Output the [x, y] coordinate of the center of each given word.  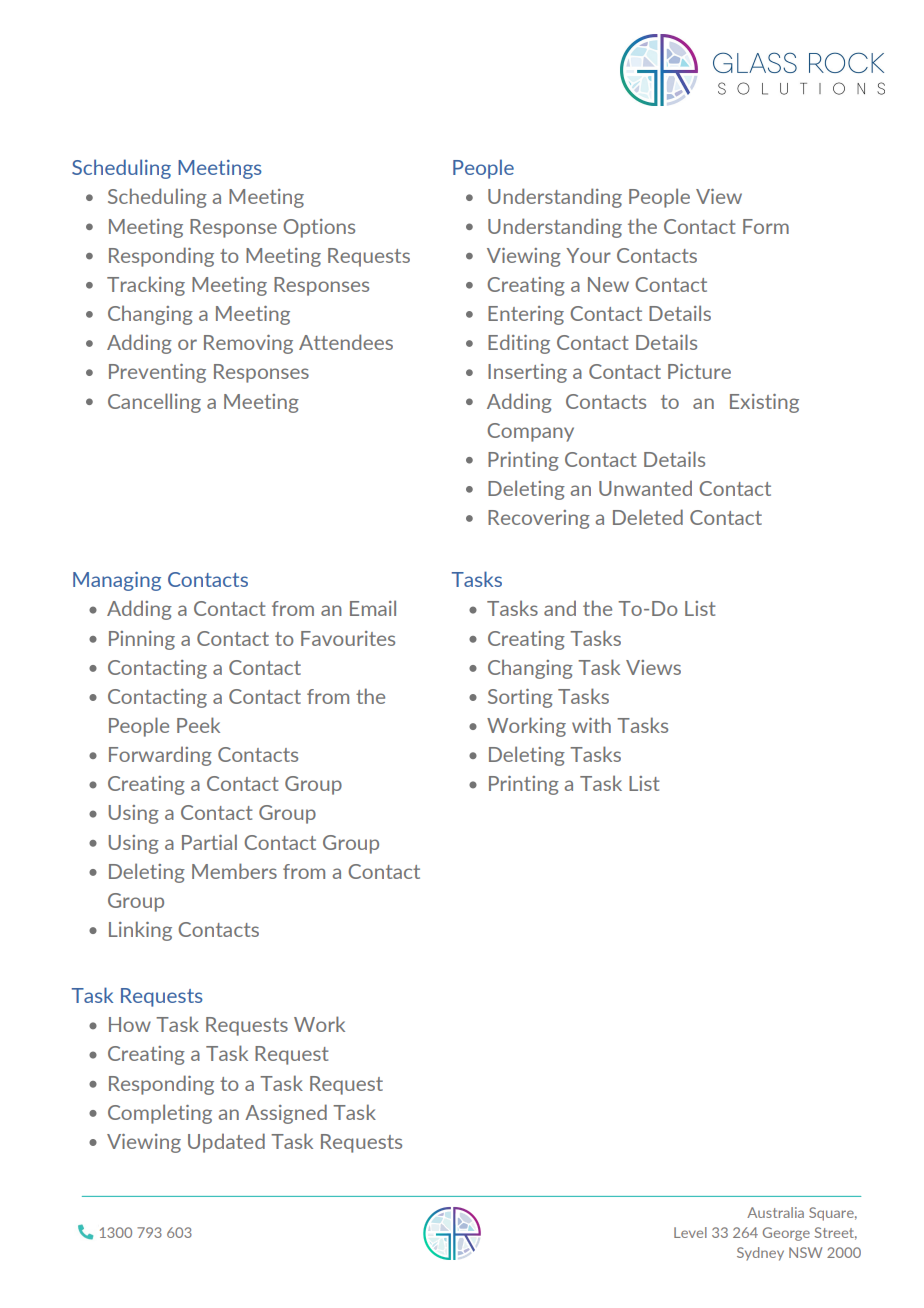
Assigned [286, 1114]
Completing [160, 1114]
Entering [526, 315]
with [591, 725]
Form [766, 226]
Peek [198, 725]
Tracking [146, 286]
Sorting [520, 698]
